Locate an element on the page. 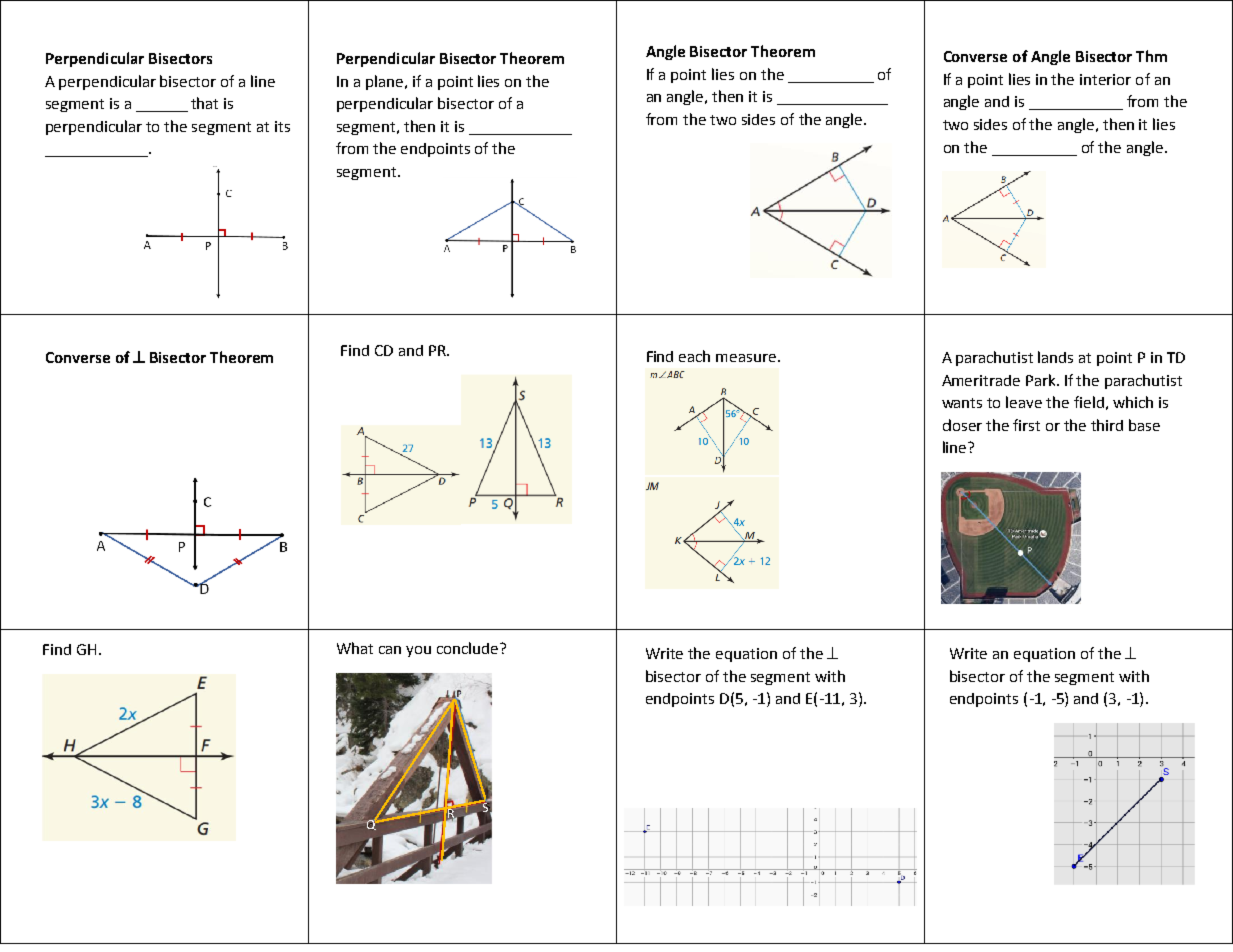 The height and width of the page is (952, 1233). plane is located at coordinates (386, 82).
